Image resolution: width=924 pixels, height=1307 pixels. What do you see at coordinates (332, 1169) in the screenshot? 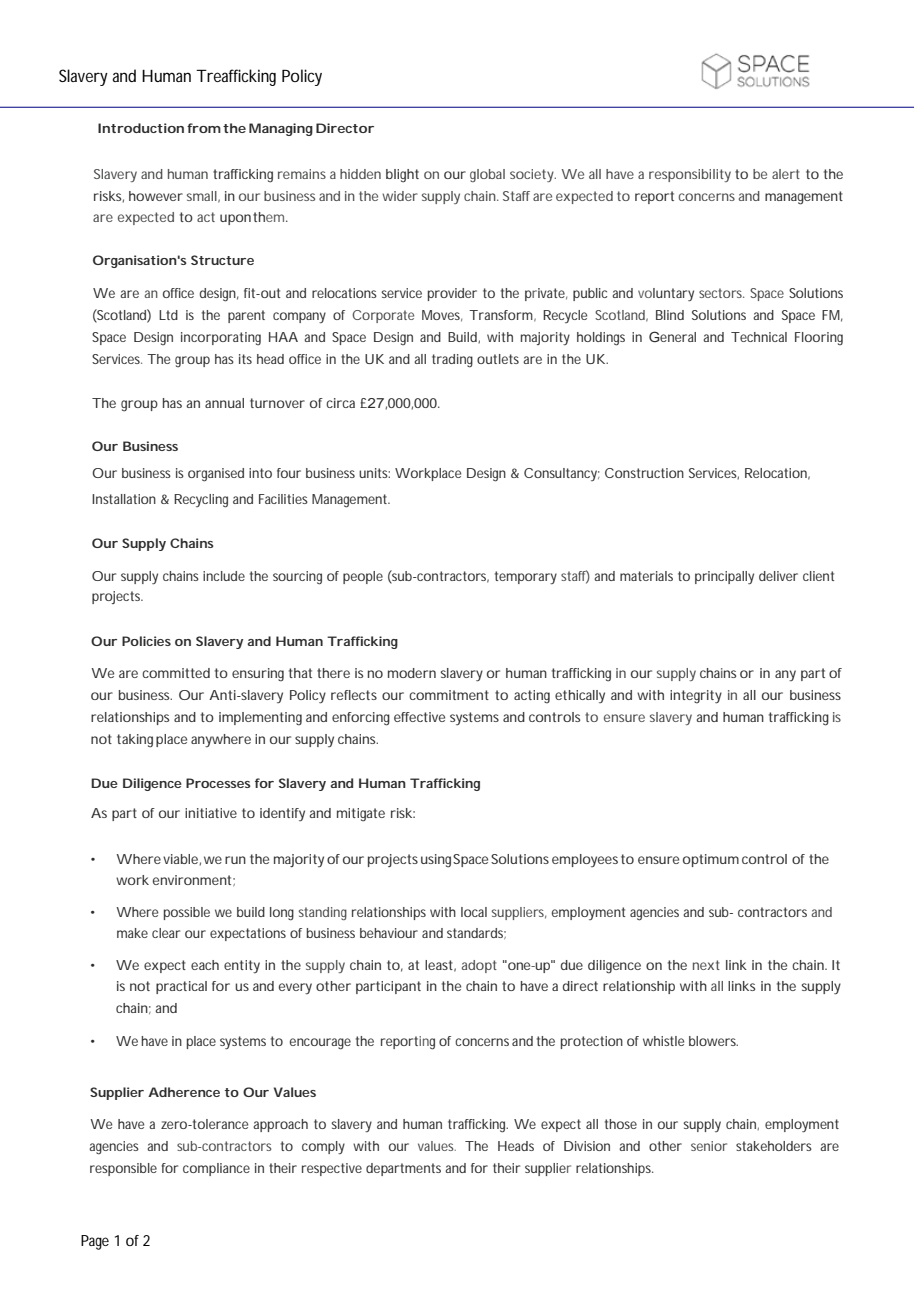
I see `respective` at bounding box center [332, 1169].
